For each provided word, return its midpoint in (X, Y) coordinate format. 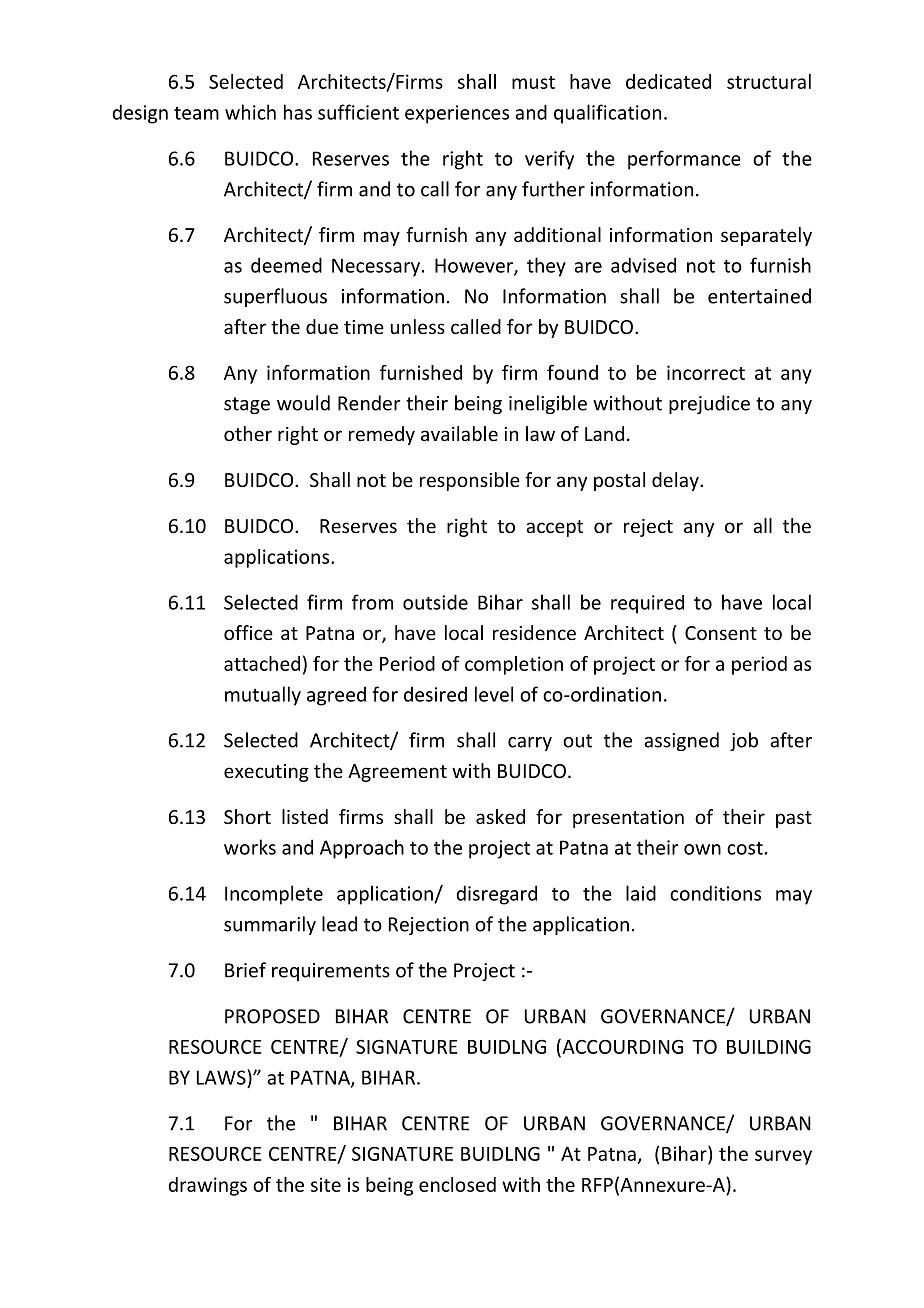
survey (783, 1157)
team (196, 113)
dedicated (668, 81)
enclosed (457, 1184)
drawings (207, 1186)
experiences (457, 114)
